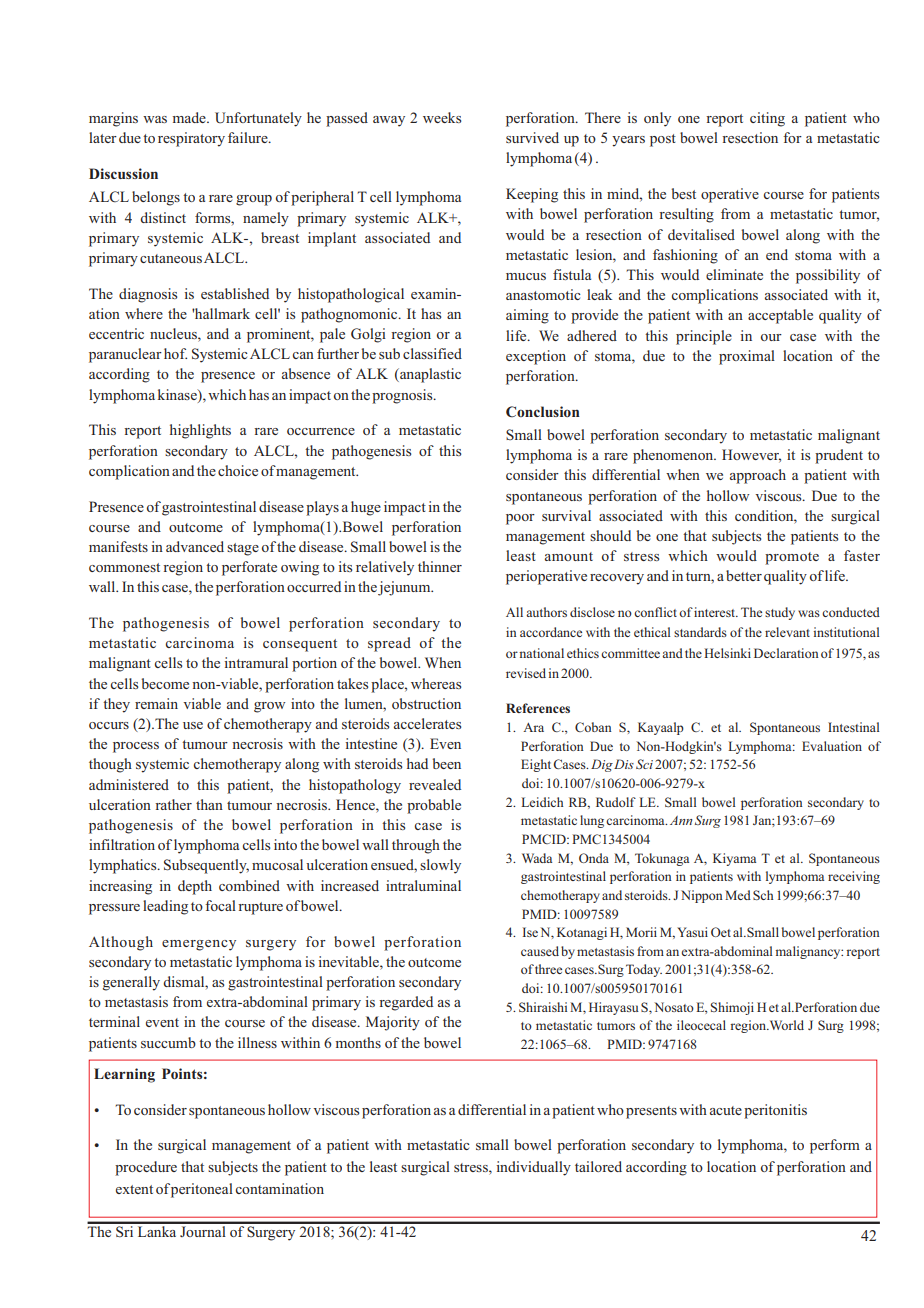 The width and height of the screenshot is (924, 1308). I want to click on Helsinki, so click(727, 653).
